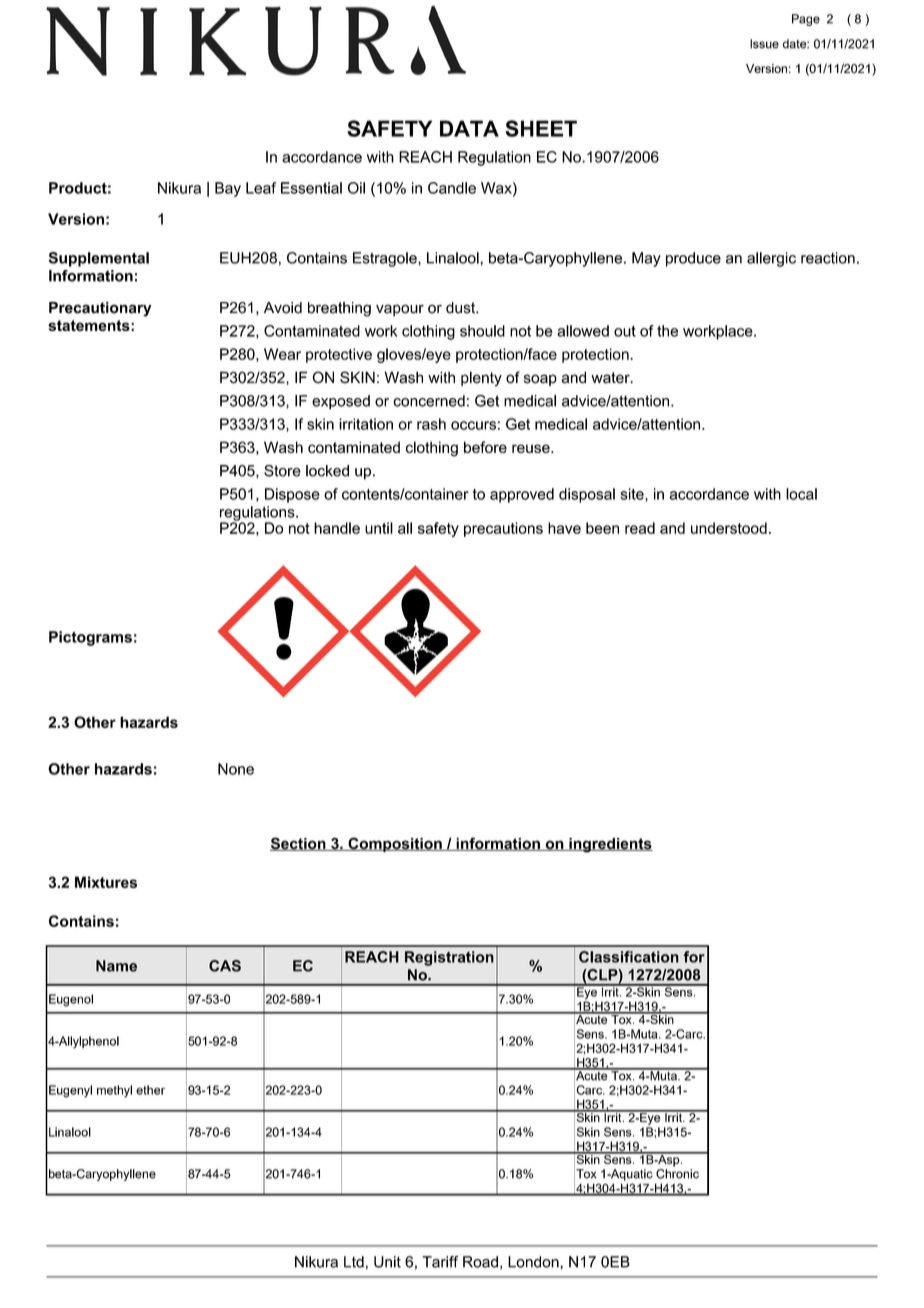  What do you see at coordinates (482, 331) in the screenshot?
I see `should` at bounding box center [482, 331].
